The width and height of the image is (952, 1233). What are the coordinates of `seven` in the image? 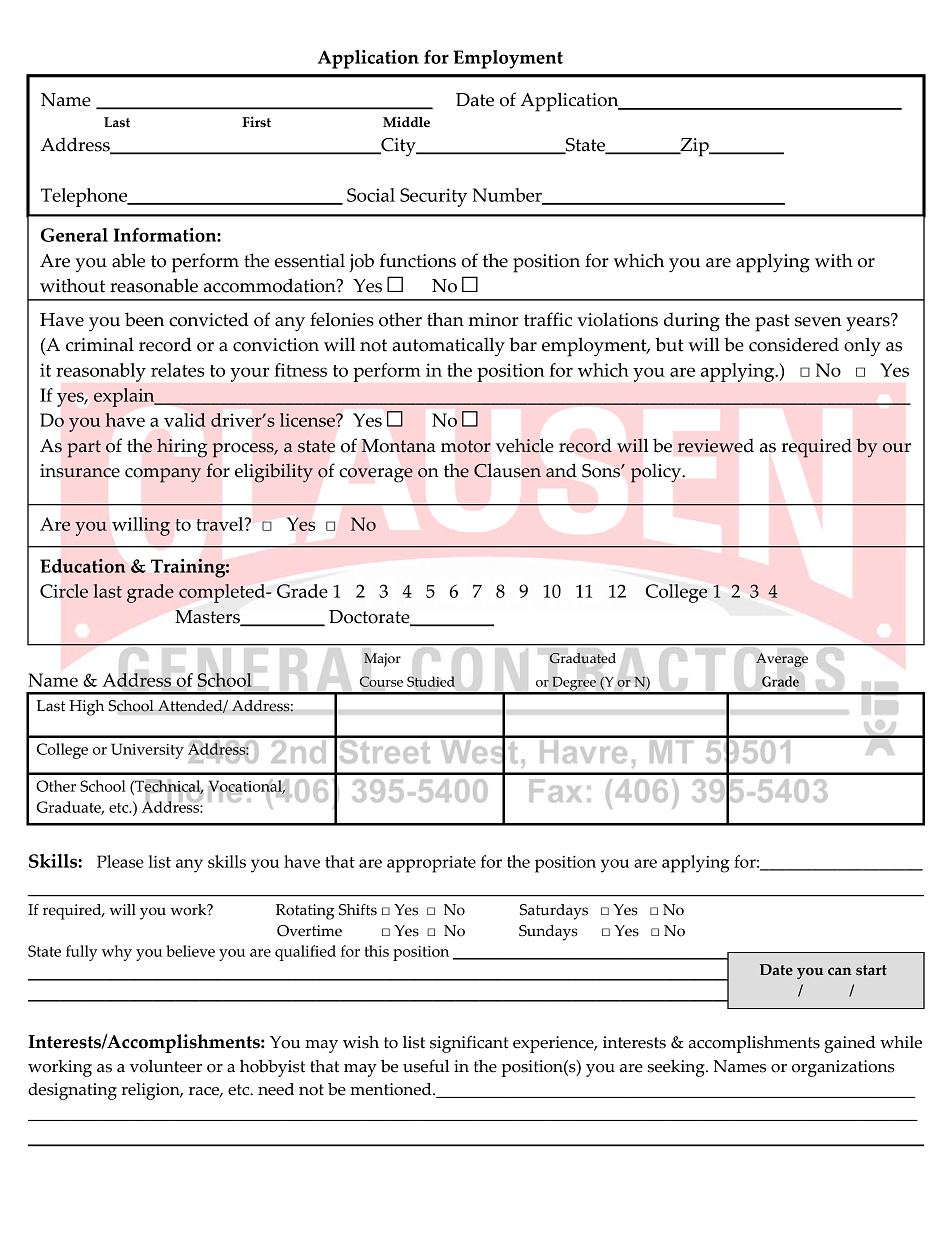 It's located at (818, 322).
